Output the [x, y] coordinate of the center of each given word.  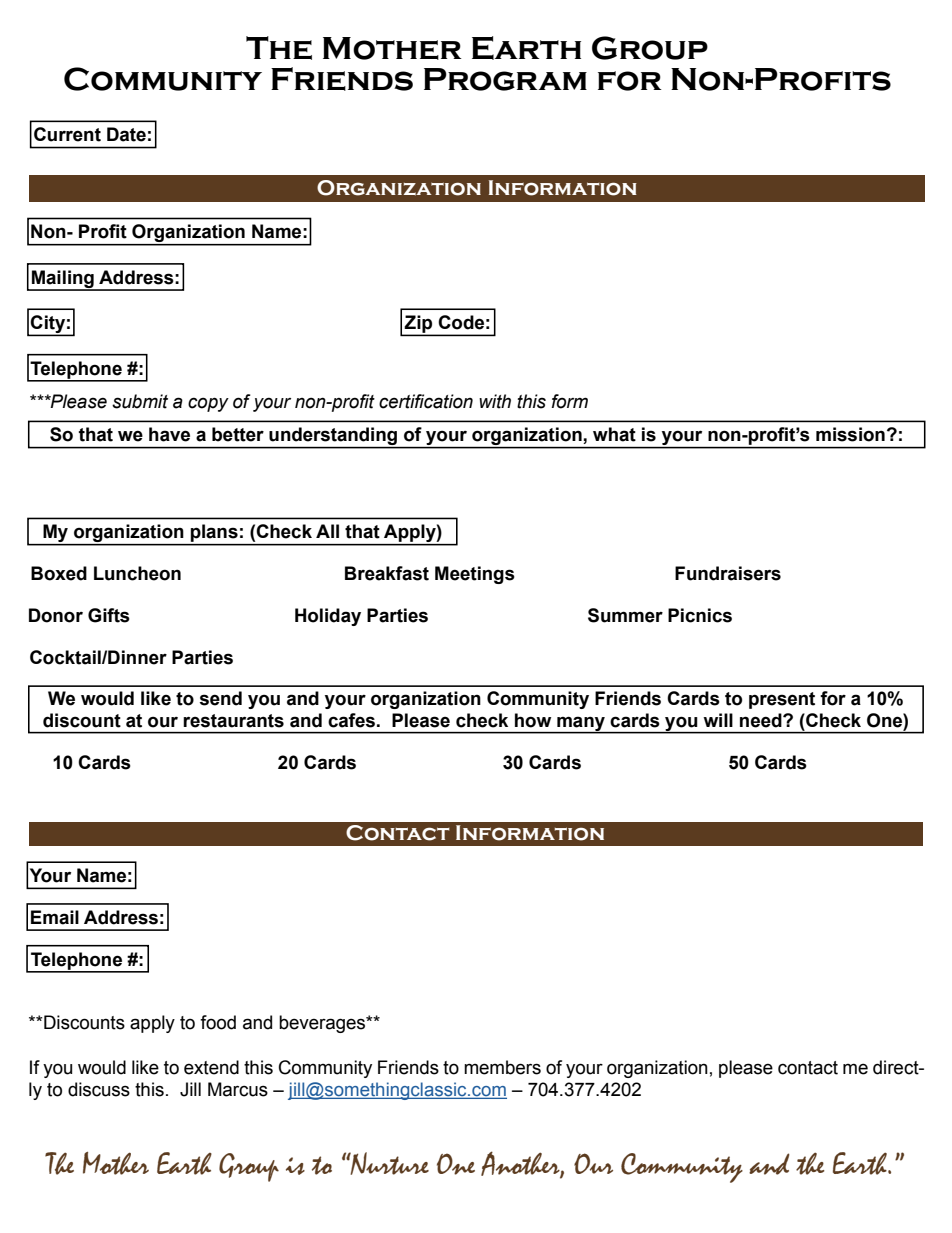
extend [211, 1067]
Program [505, 79]
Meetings [475, 575]
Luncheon [137, 573]
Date [126, 134]
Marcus [238, 1089]
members [502, 1067]
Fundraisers [728, 573]
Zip [419, 325]
